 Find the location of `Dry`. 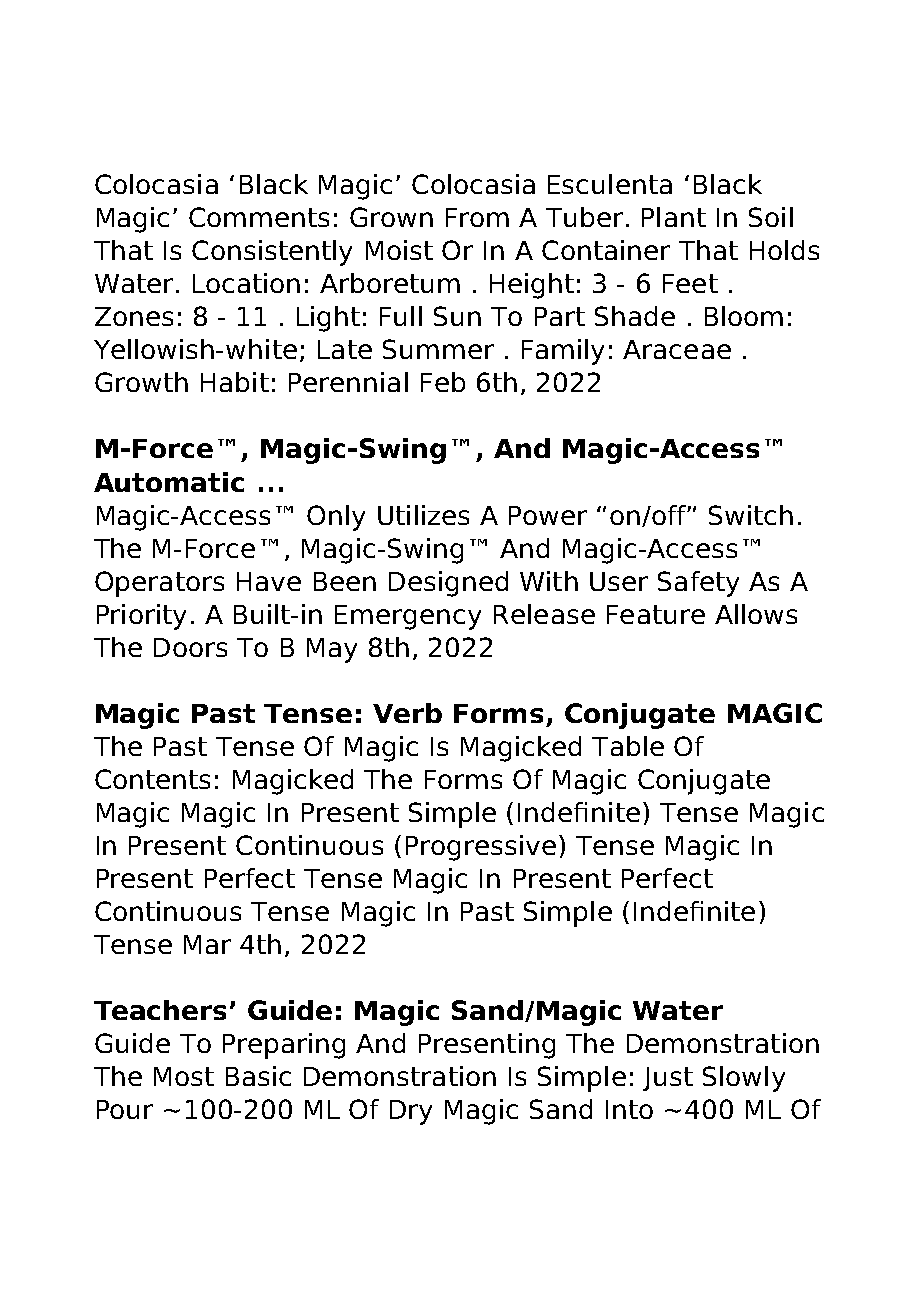

Dry is located at coordinates (411, 1112).
